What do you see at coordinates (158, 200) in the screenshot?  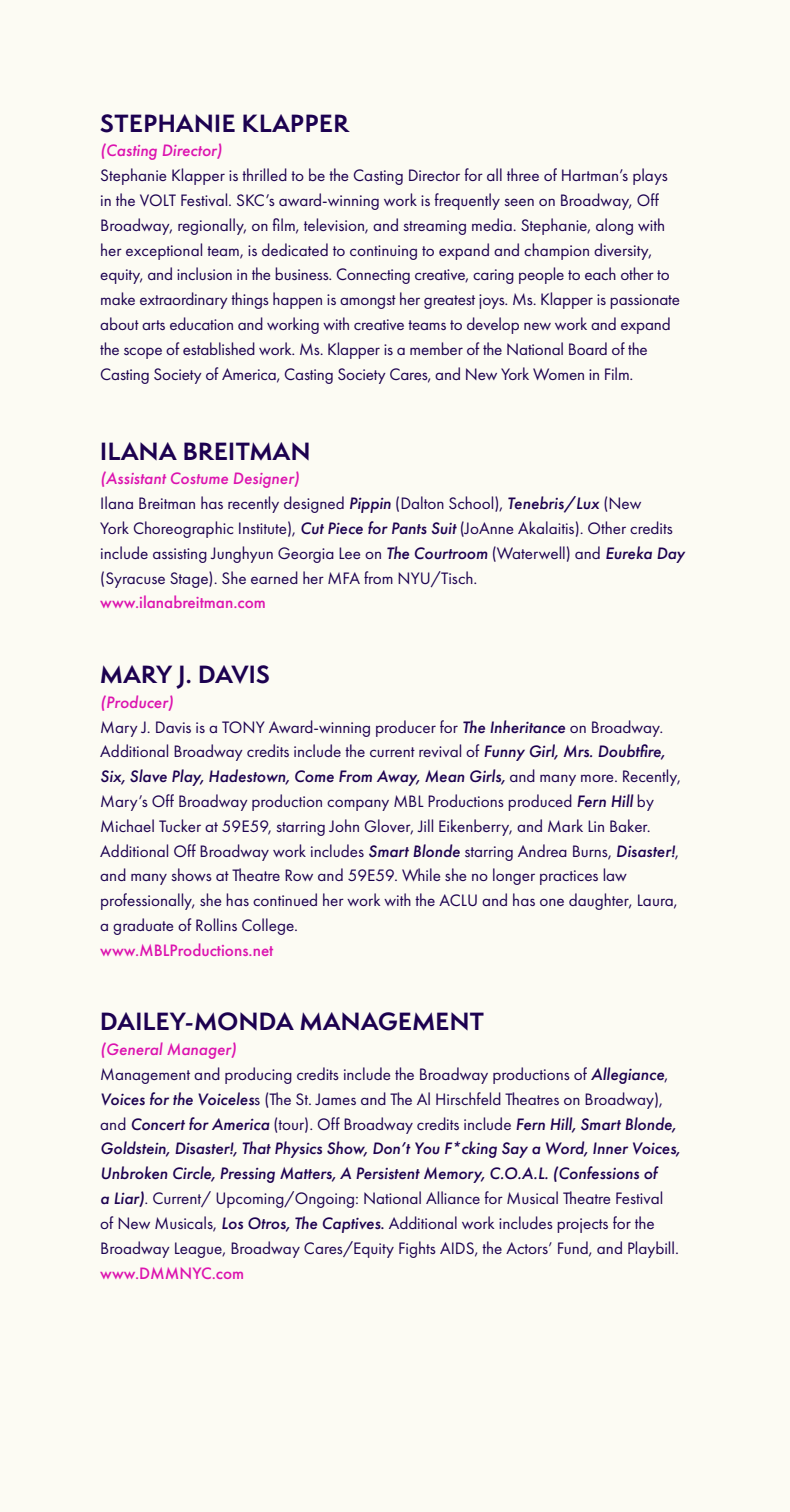 I see `VOLT` at bounding box center [158, 200].
